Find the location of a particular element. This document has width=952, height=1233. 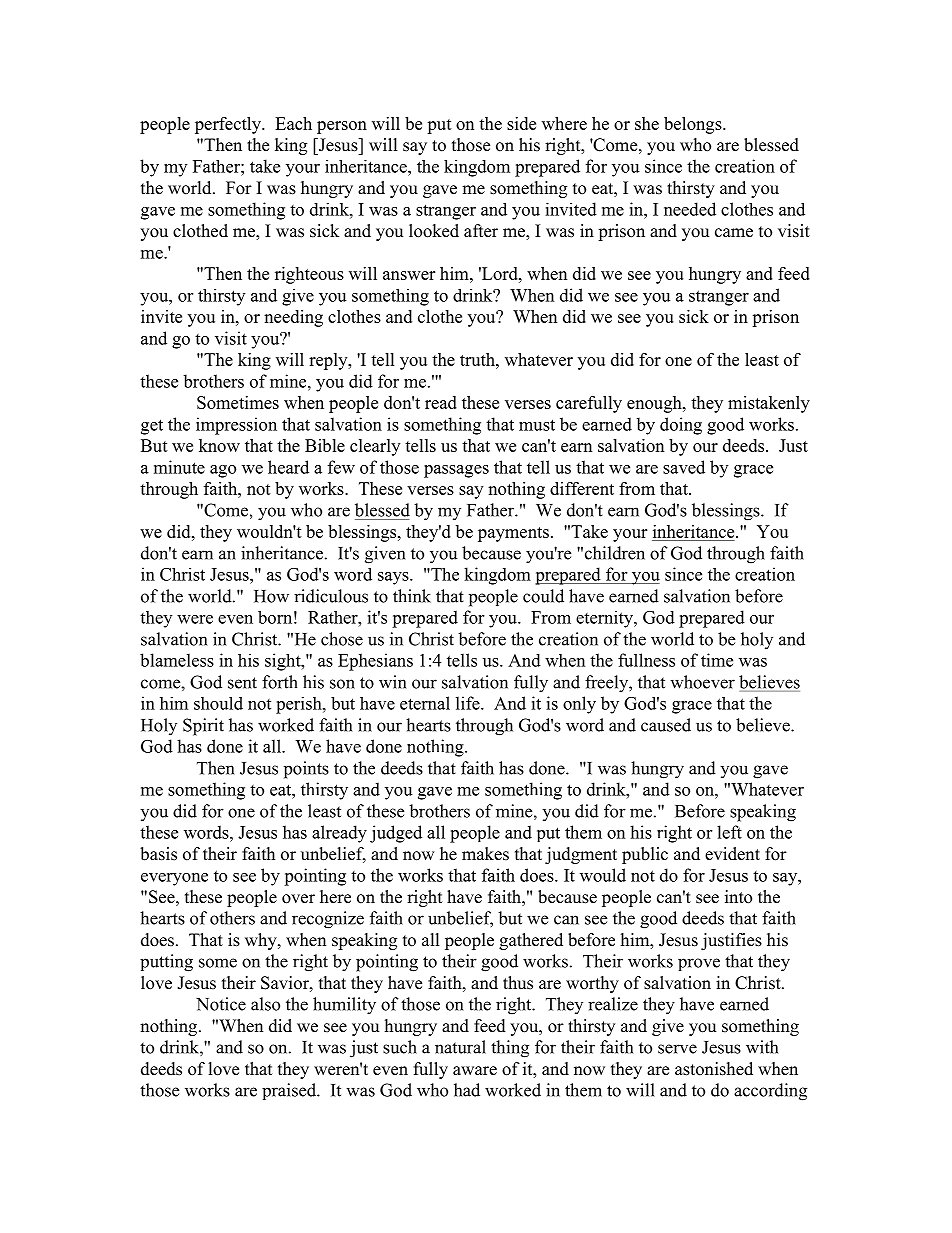

How is located at coordinates (271, 596).
